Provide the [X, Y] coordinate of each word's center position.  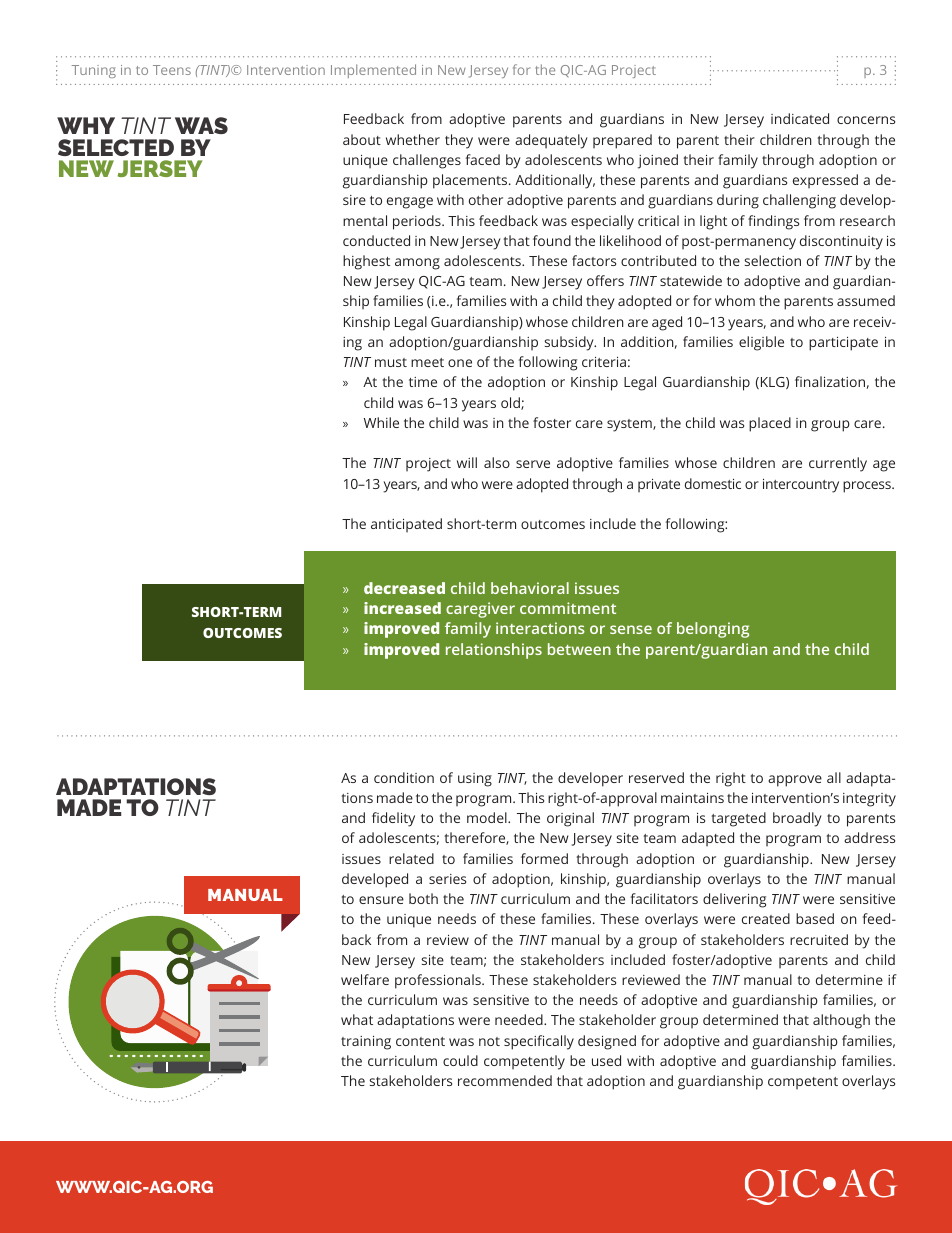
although [841, 1021]
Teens [172, 70]
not [489, 1041]
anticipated [406, 525]
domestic [713, 483]
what [357, 1019]
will [467, 462]
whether [413, 139]
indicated [800, 118]
